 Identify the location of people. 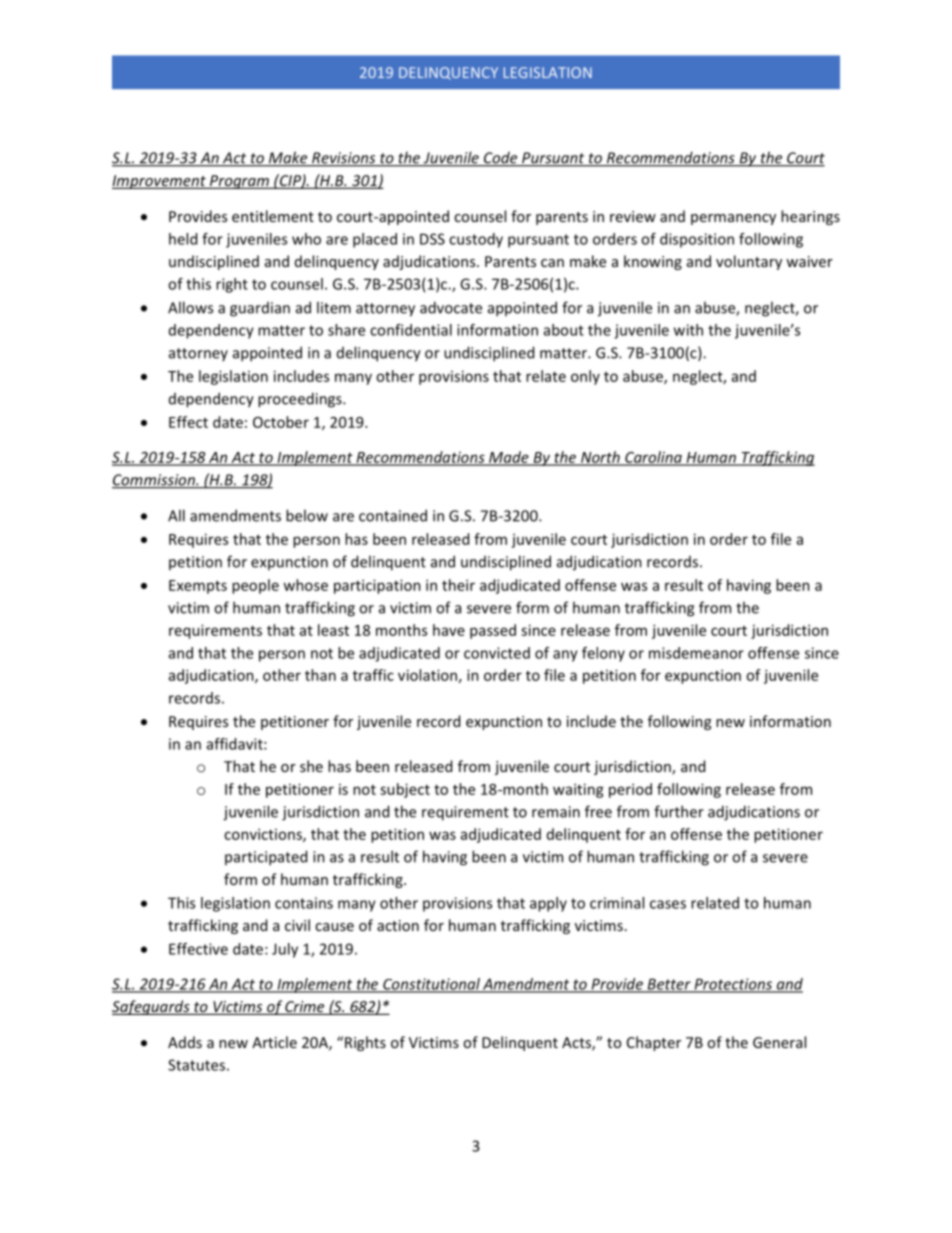
(255, 586).
